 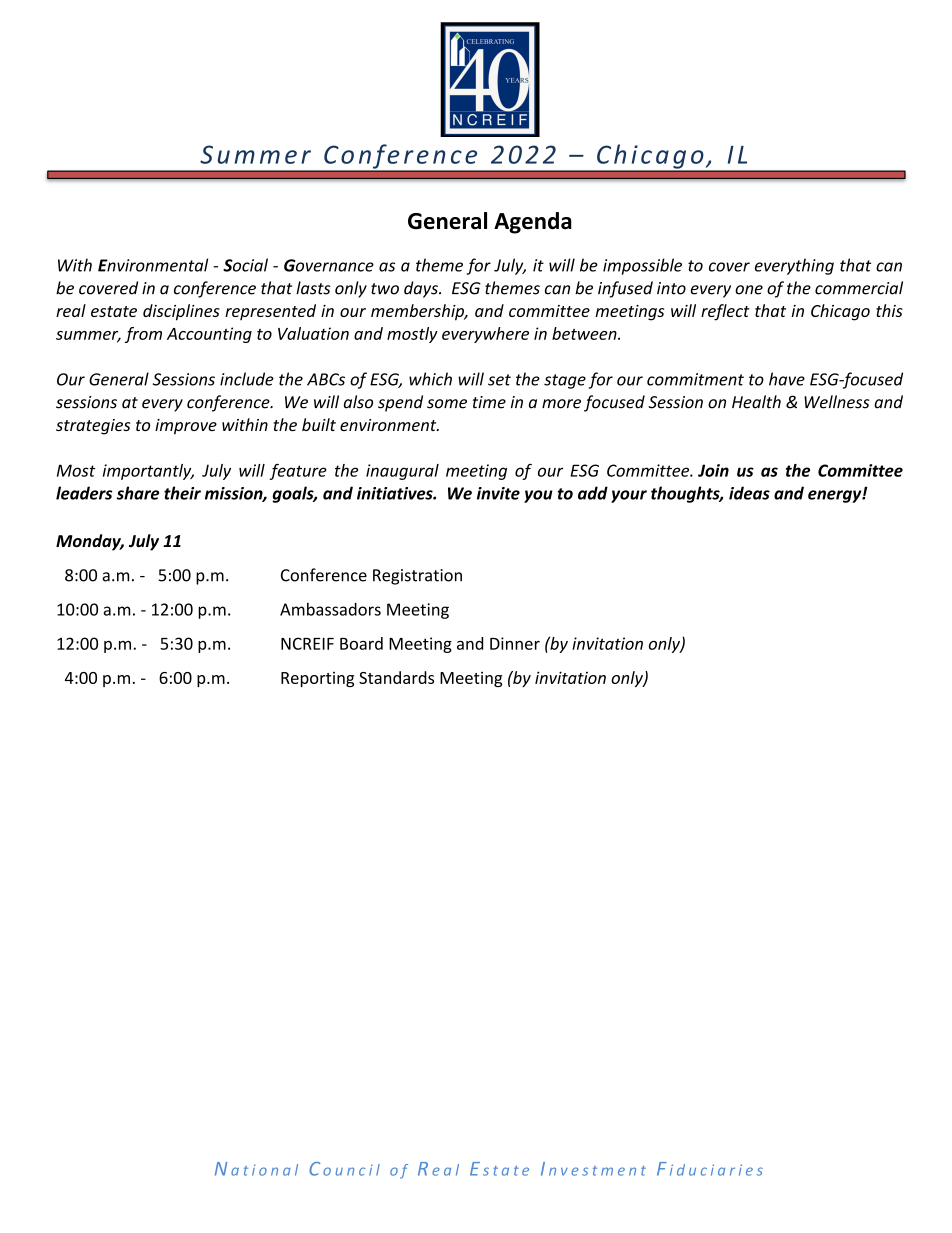 I want to click on impossible, so click(x=642, y=266).
